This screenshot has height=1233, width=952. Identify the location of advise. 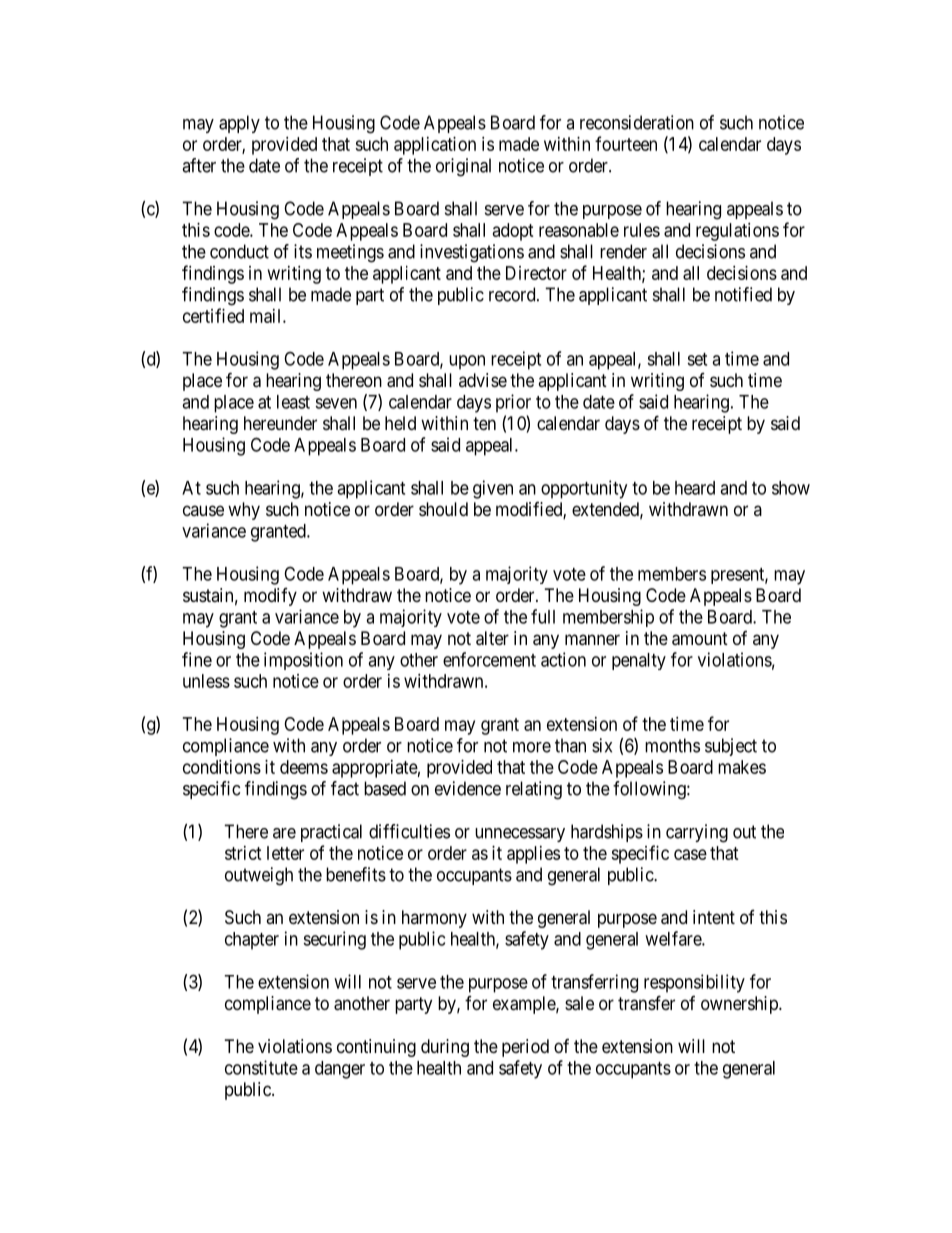
(483, 380).
